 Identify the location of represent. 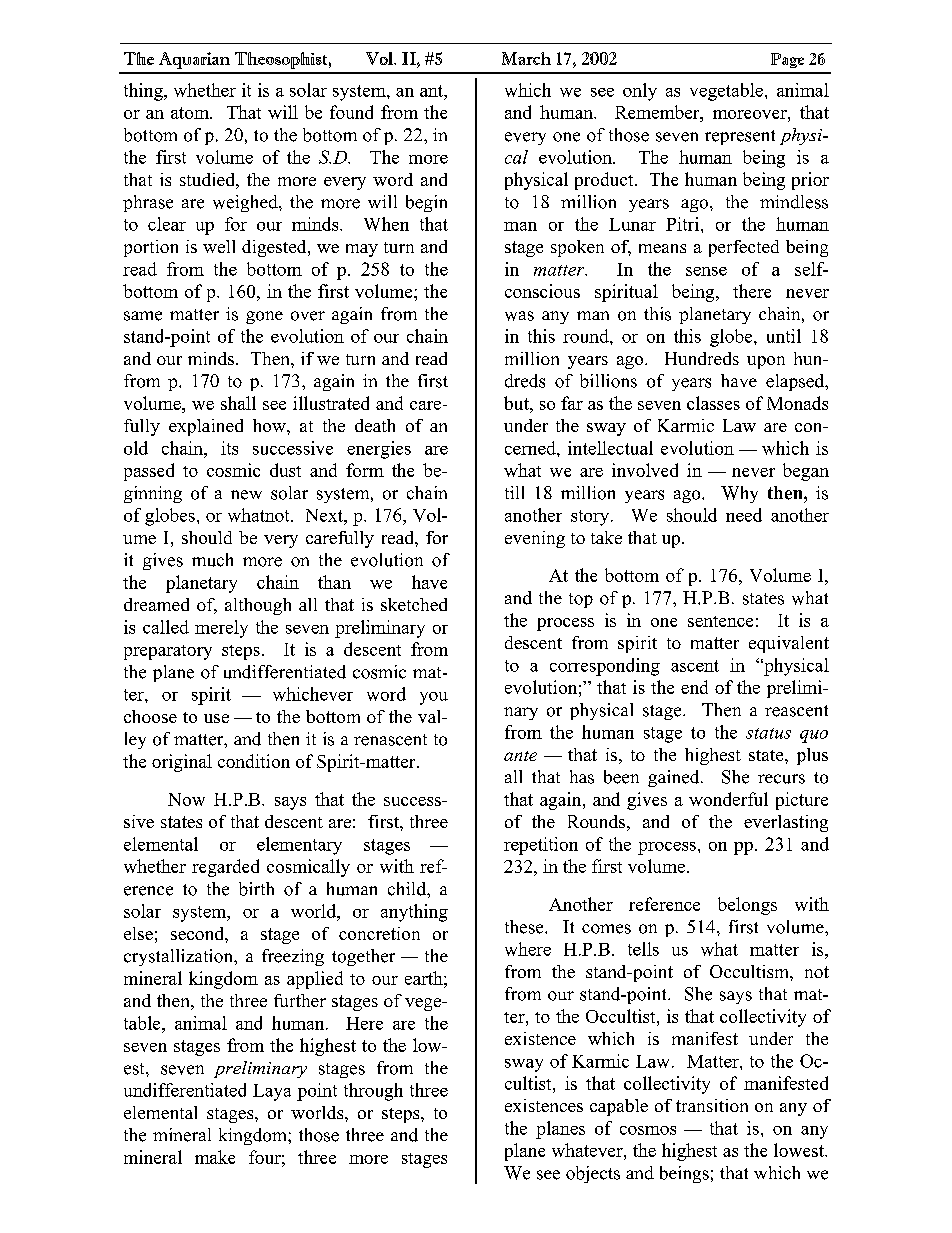
(740, 137).
